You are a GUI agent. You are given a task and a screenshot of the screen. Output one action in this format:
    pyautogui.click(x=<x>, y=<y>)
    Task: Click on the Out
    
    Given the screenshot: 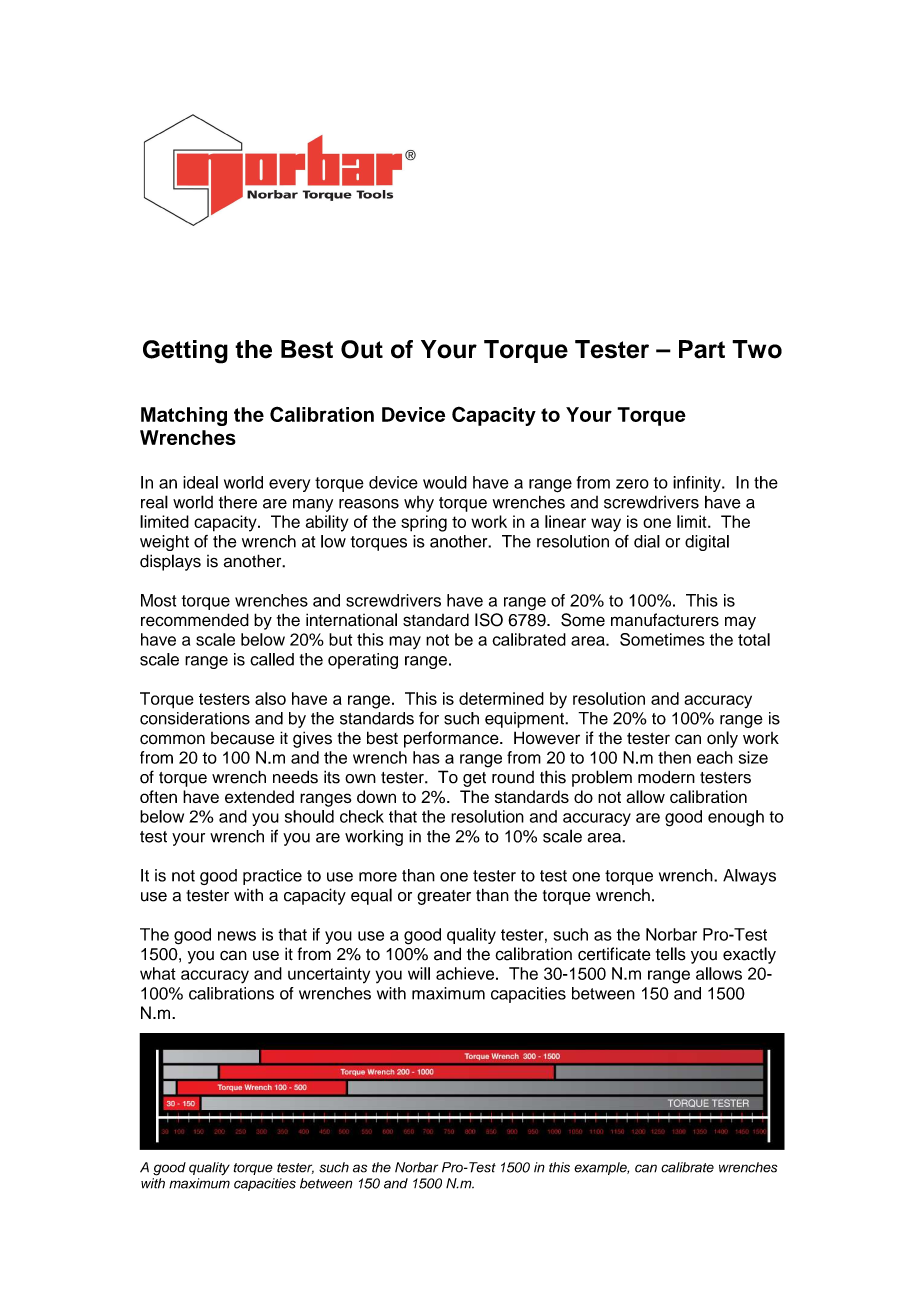 What is the action you would take?
    pyautogui.click(x=362, y=349)
